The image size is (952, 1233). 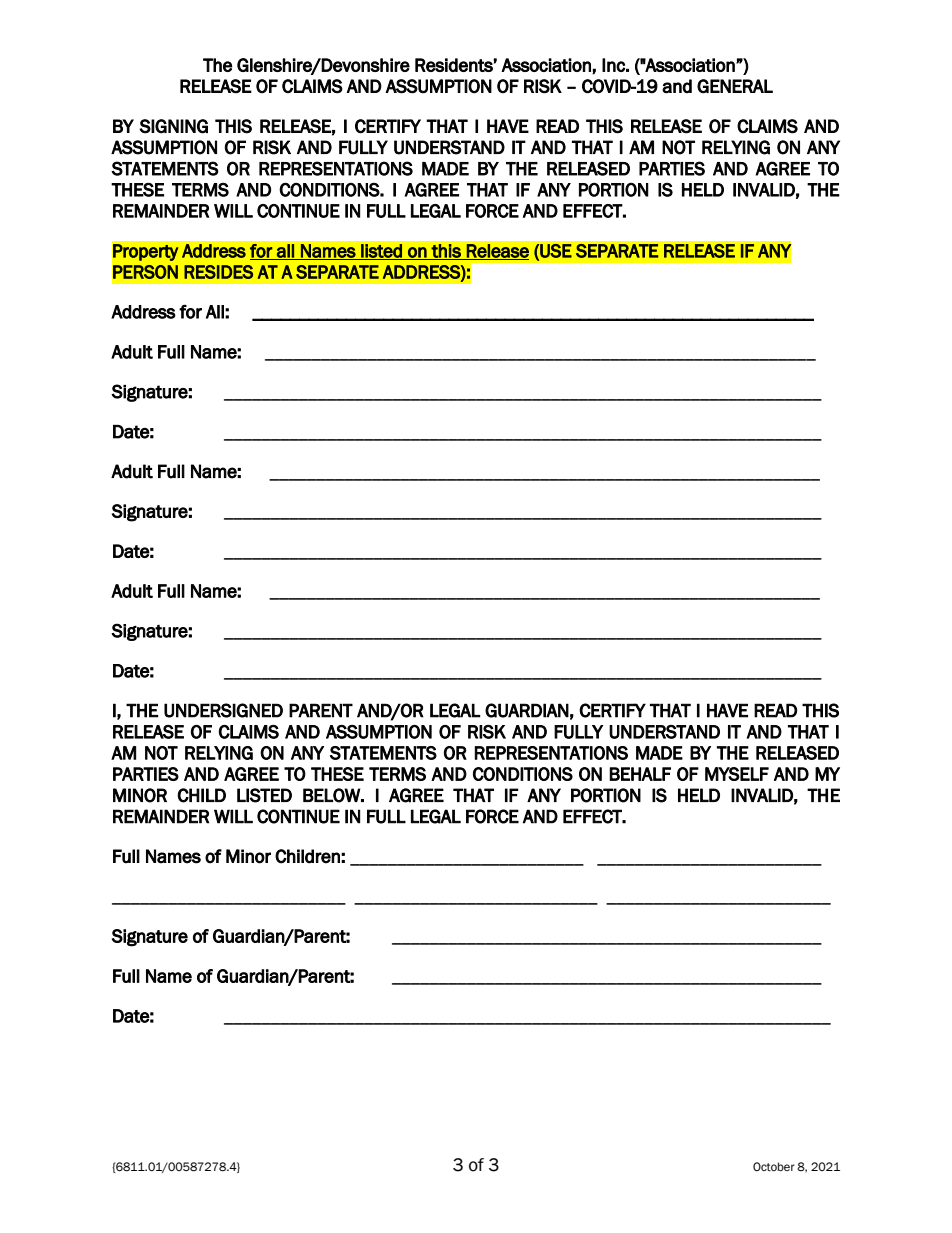 What do you see at coordinates (774, 1167) in the screenshot?
I see `October` at bounding box center [774, 1167].
